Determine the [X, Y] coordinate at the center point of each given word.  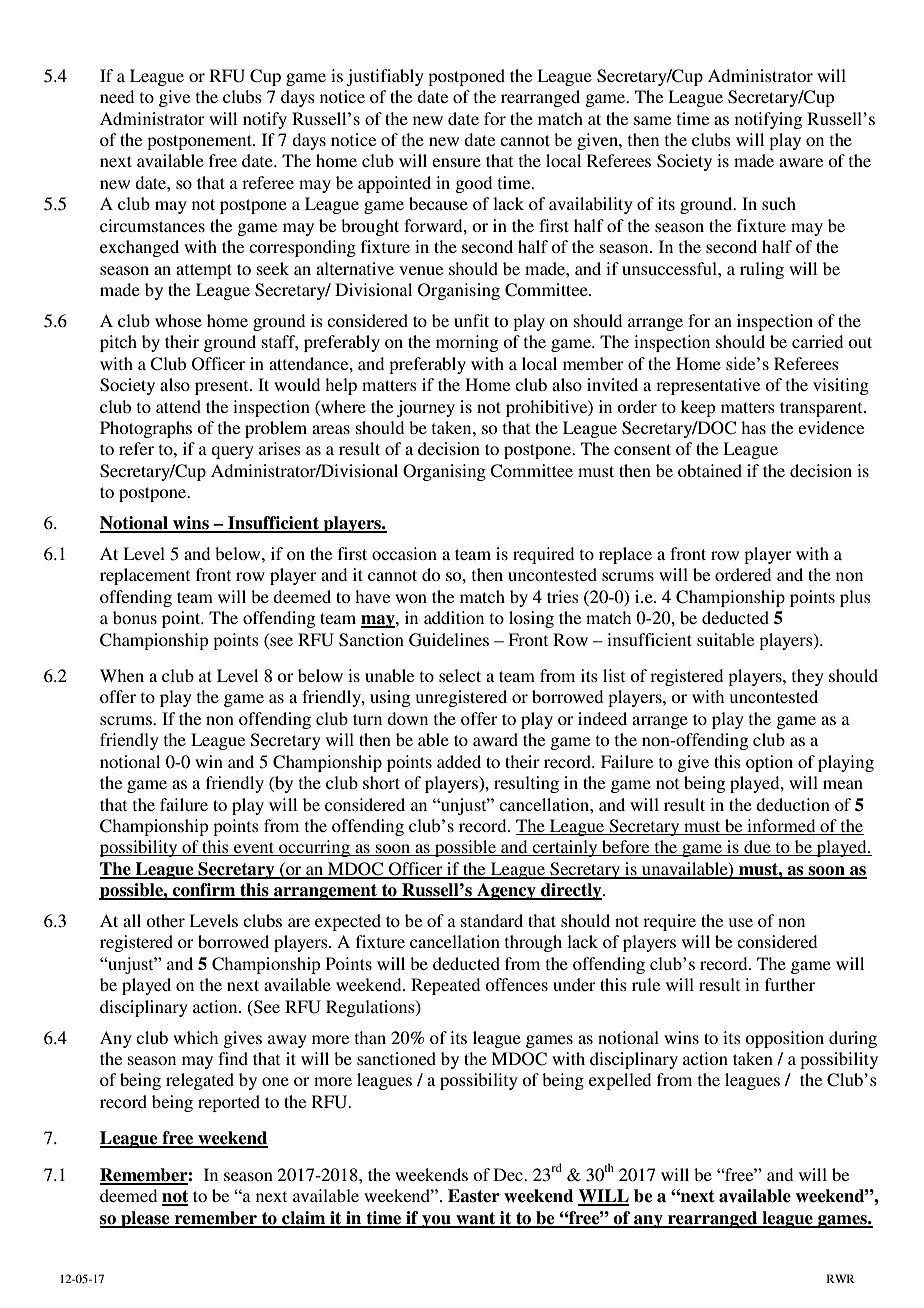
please [145, 1219]
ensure [456, 162]
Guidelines [449, 640]
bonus [135, 617]
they [808, 677]
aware [801, 162]
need [117, 96]
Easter [474, 1196]
